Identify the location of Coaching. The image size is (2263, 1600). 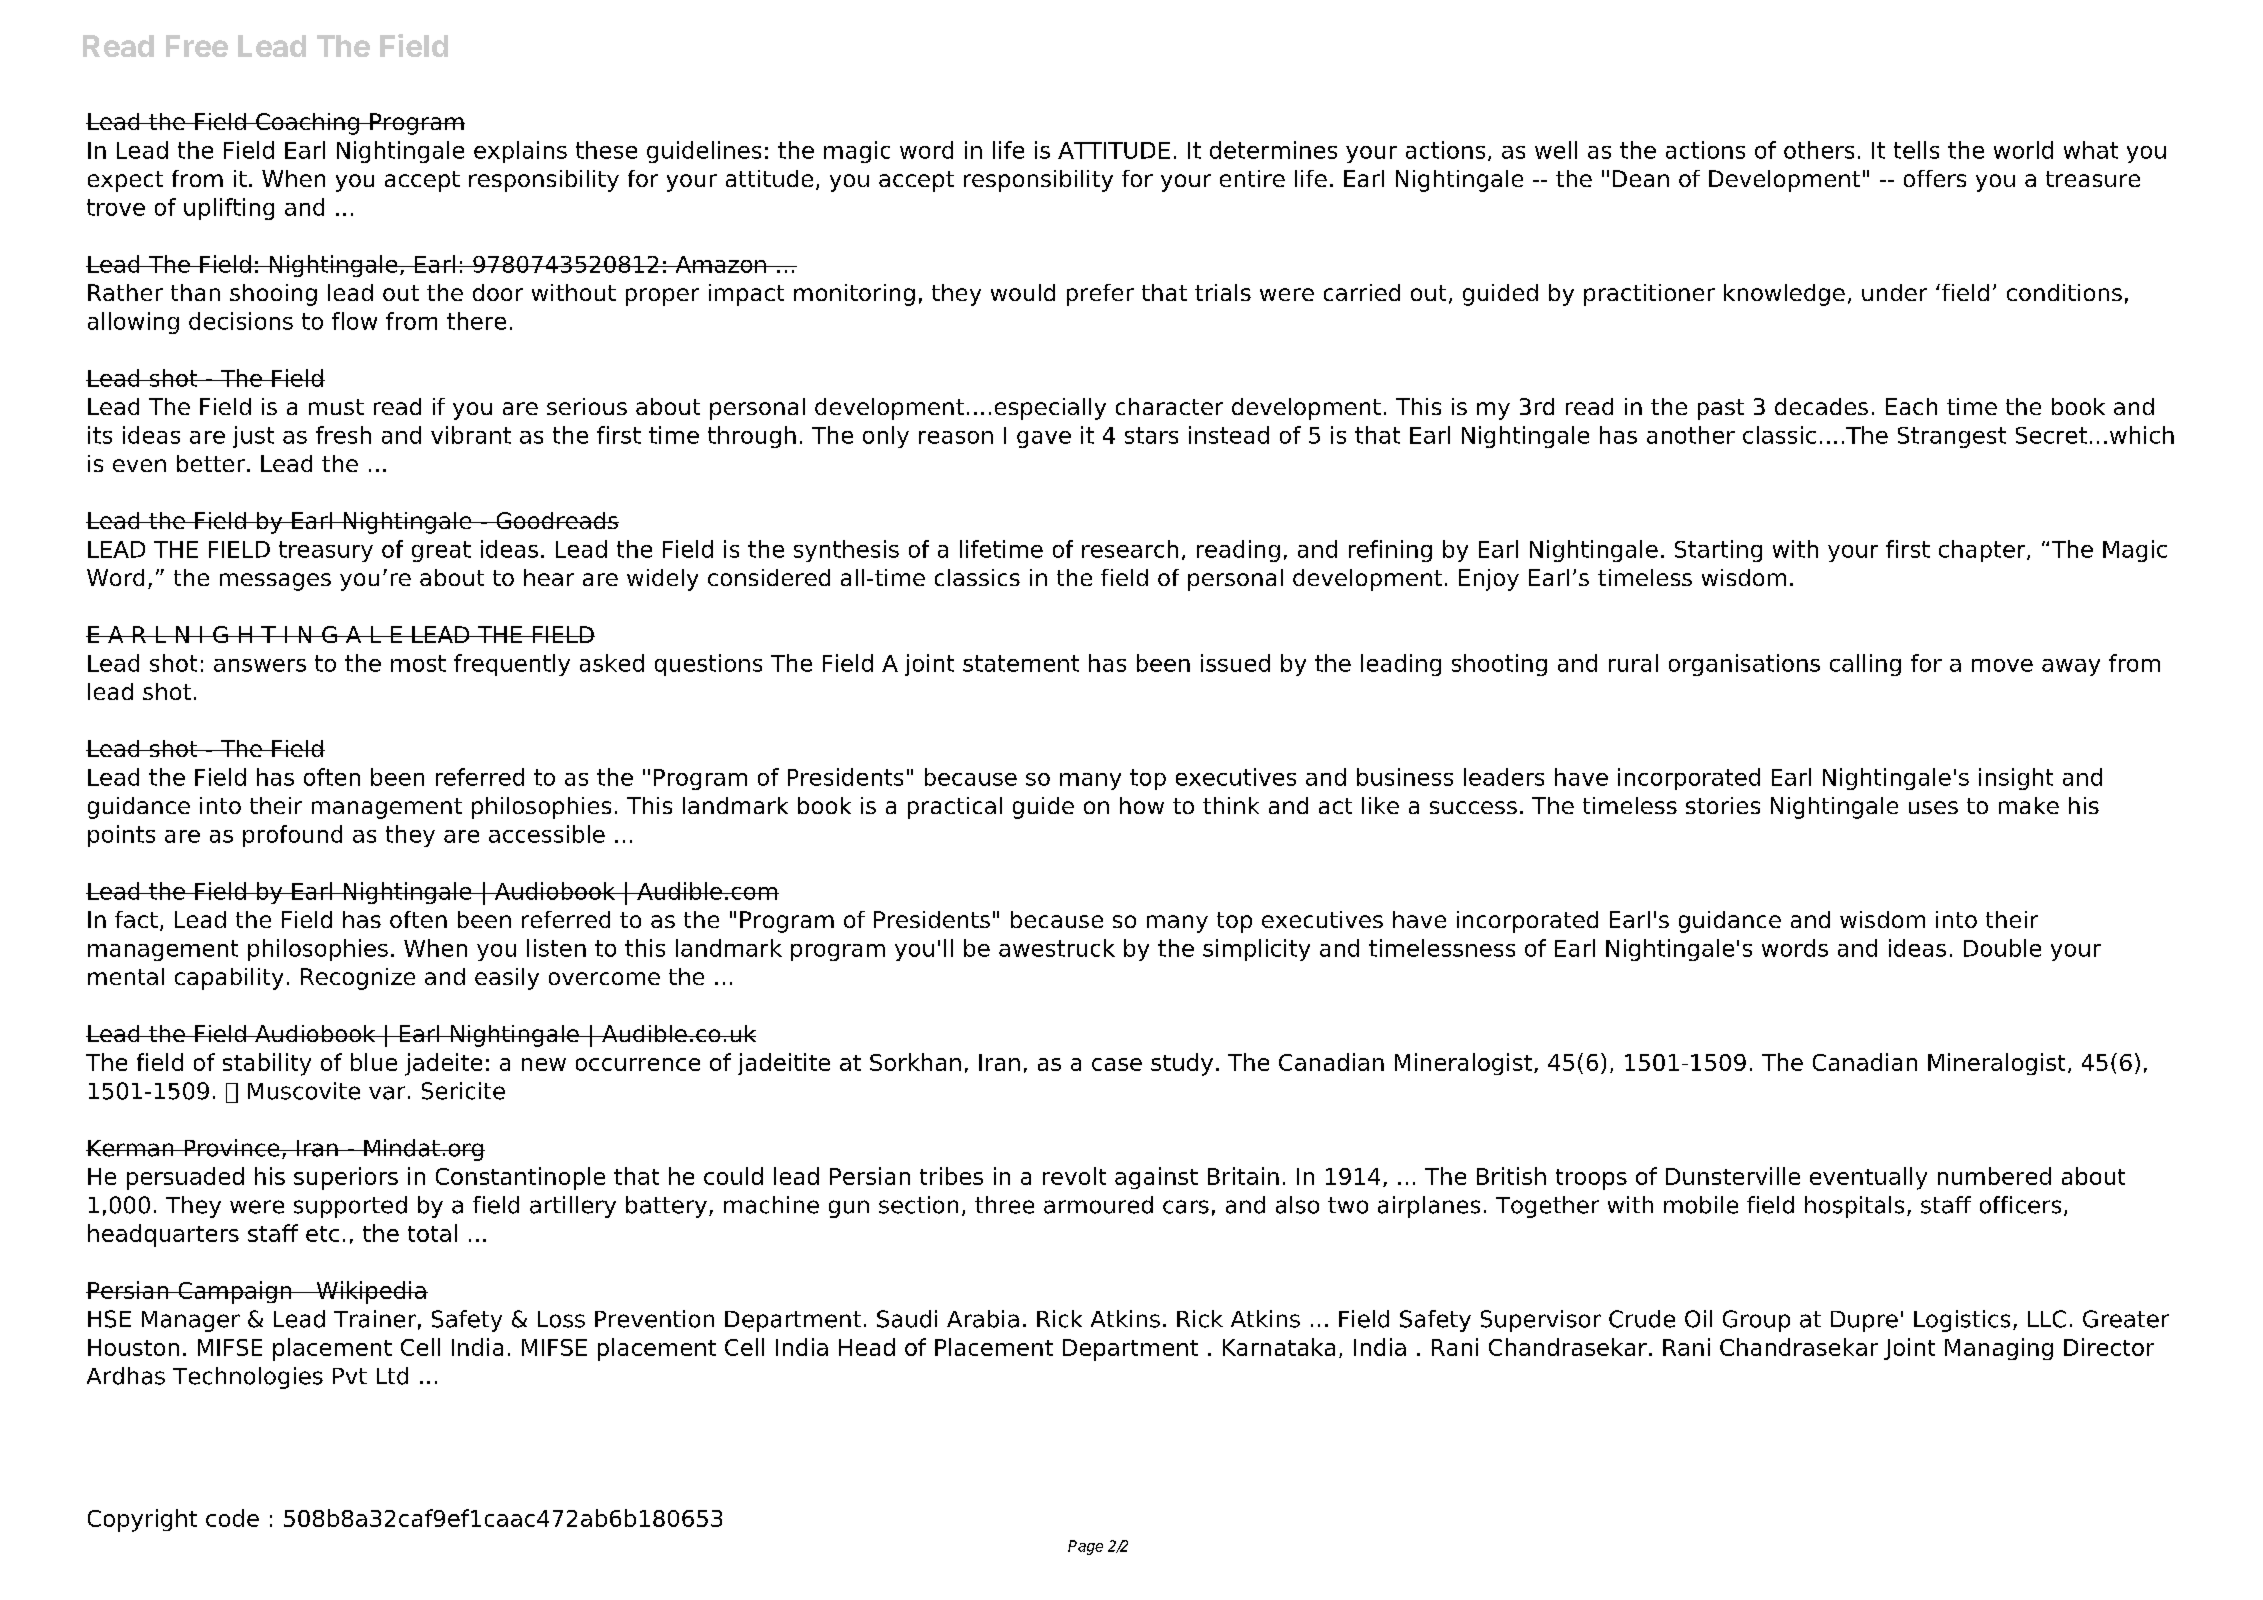
(307, 124).
